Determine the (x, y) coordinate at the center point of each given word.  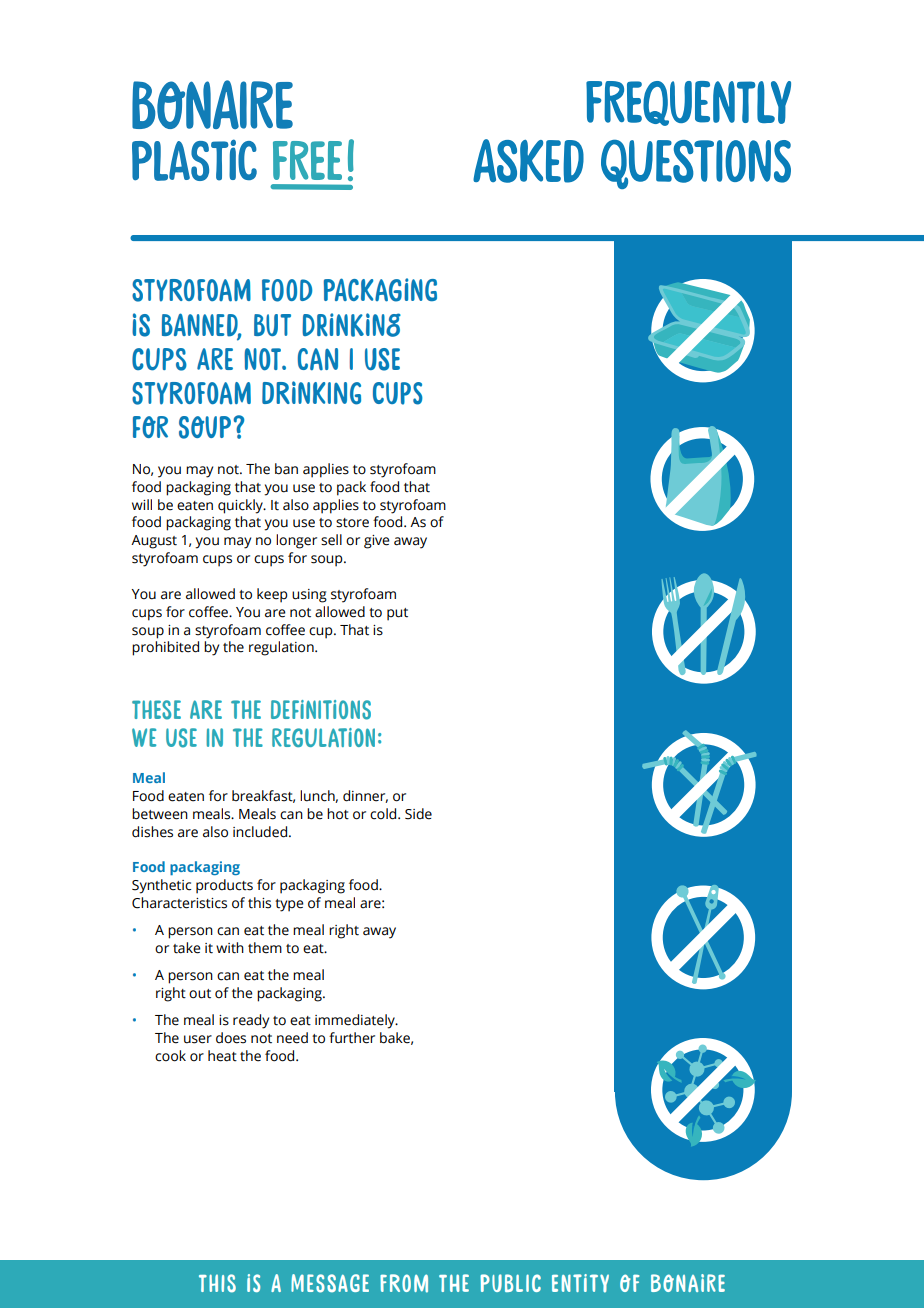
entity (580, 1283)
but (272, 325)
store (352, 523)
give (377, 542)
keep (272, 595)
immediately (356, 1021)
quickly (241, 506)
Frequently (688, 103)
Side (418, 814)
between (160, 814)
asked (528, 161)
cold (384, 814)
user (198, 1039)
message (330, 1283)
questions (696, 164)
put (397, 614)
